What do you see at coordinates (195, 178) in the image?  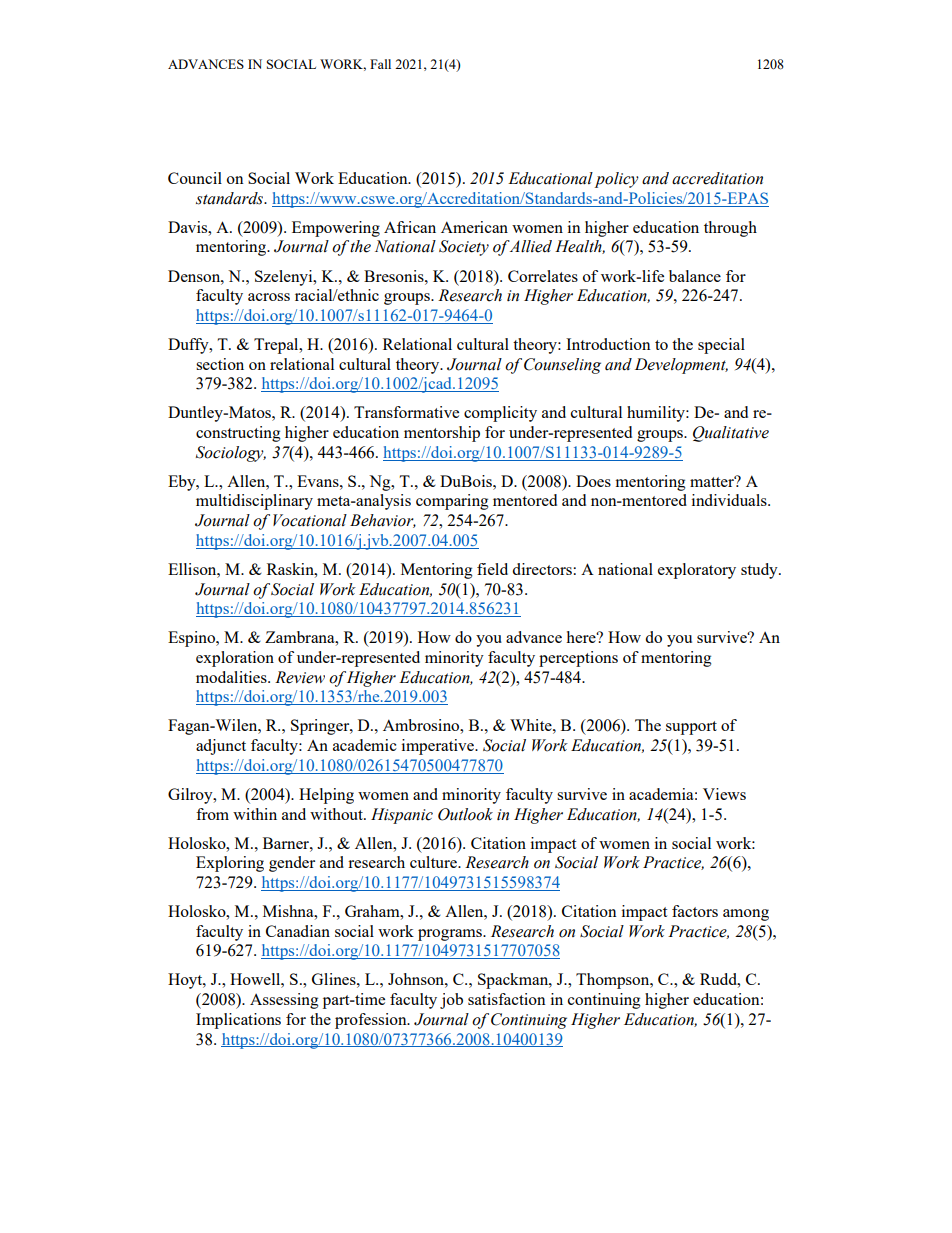 I see `Council` at bounding box center [195, 178].
